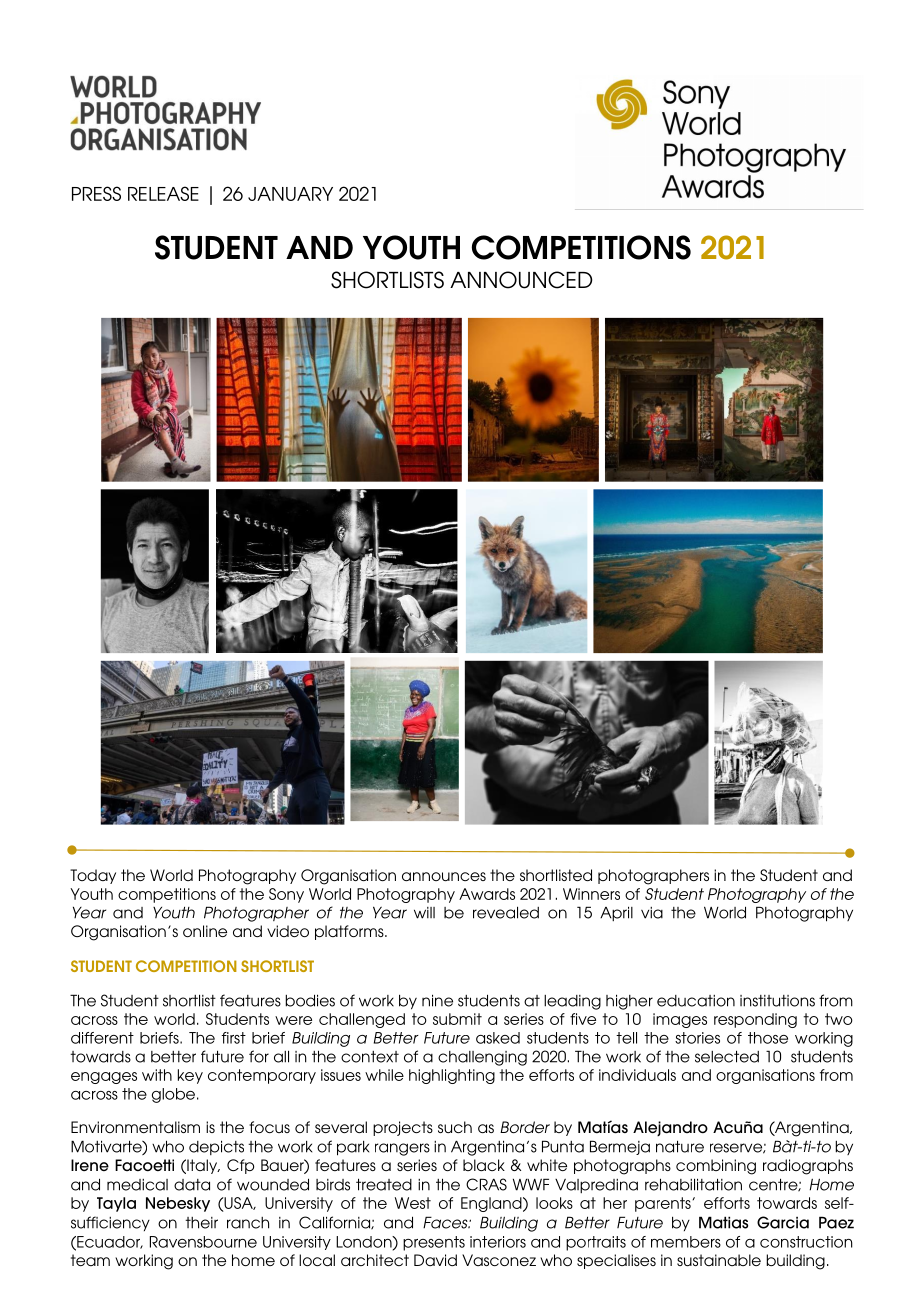  I want to click on announces, so click(444, 876).
